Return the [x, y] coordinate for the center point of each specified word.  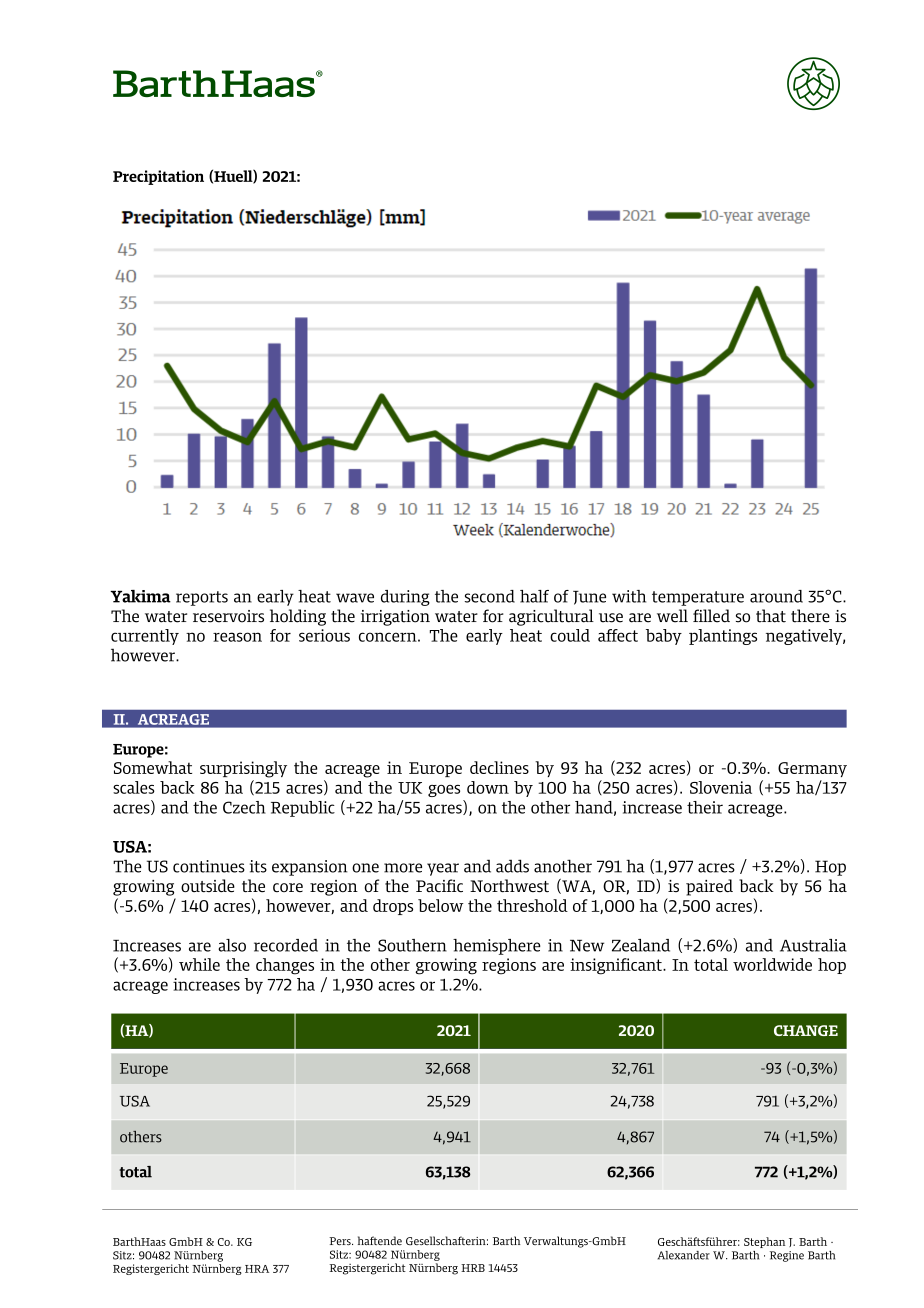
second [490, 596]
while [199, 964]
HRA [257, 1269]
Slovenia [721, 787]
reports [202, 598]
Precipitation [158, 177]
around [776, 596]
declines [499, 767]
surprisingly [243, 769]
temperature [698, 598]
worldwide [772, 964]
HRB [473, 1268]
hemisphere [497, 947]
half [534, 596]
